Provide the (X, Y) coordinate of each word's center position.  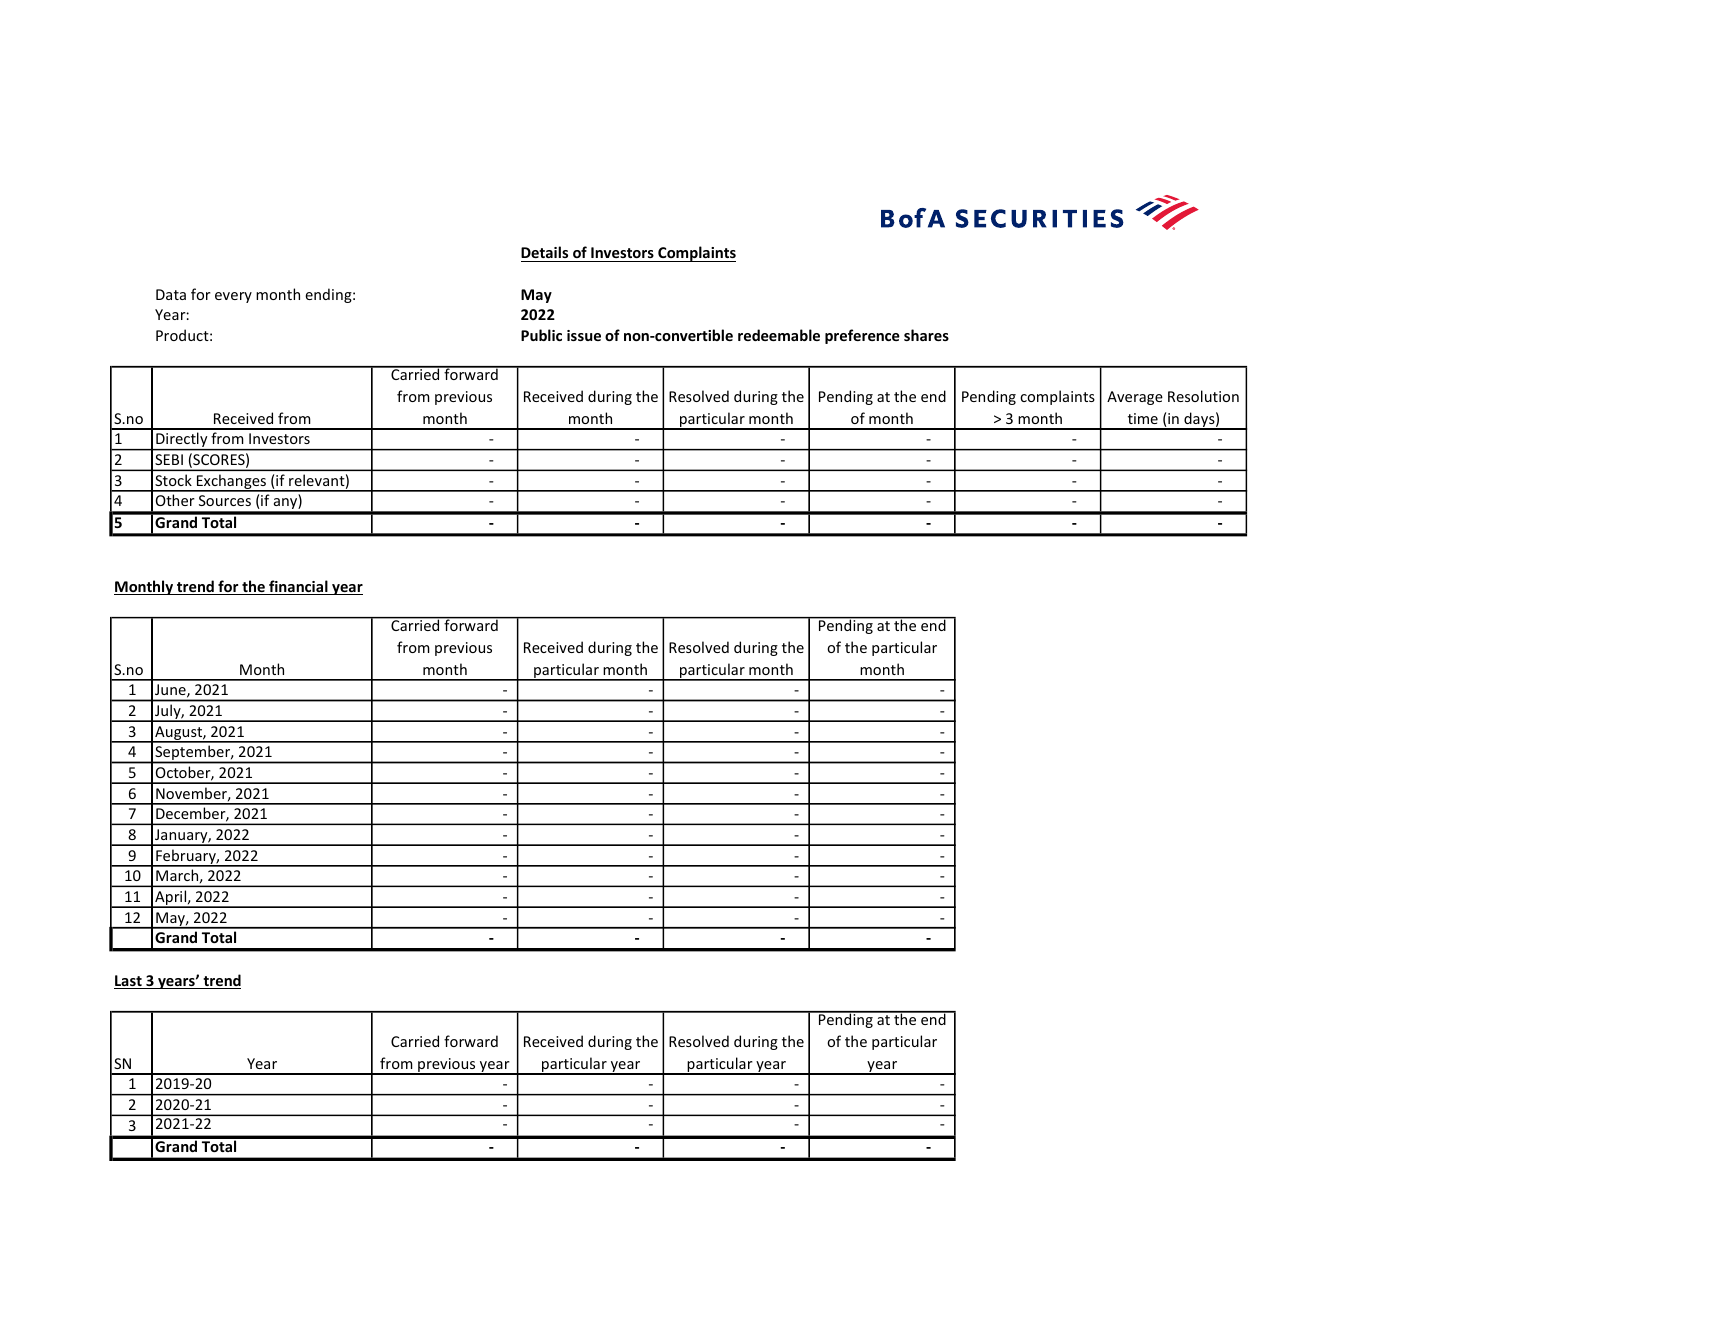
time (1143, 418)
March (178, 876)
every (233, 297)
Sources (225, 500)
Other (175, 500)
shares (926, 335)
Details (544, 252)
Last (129, 982)
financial (298, 587)
